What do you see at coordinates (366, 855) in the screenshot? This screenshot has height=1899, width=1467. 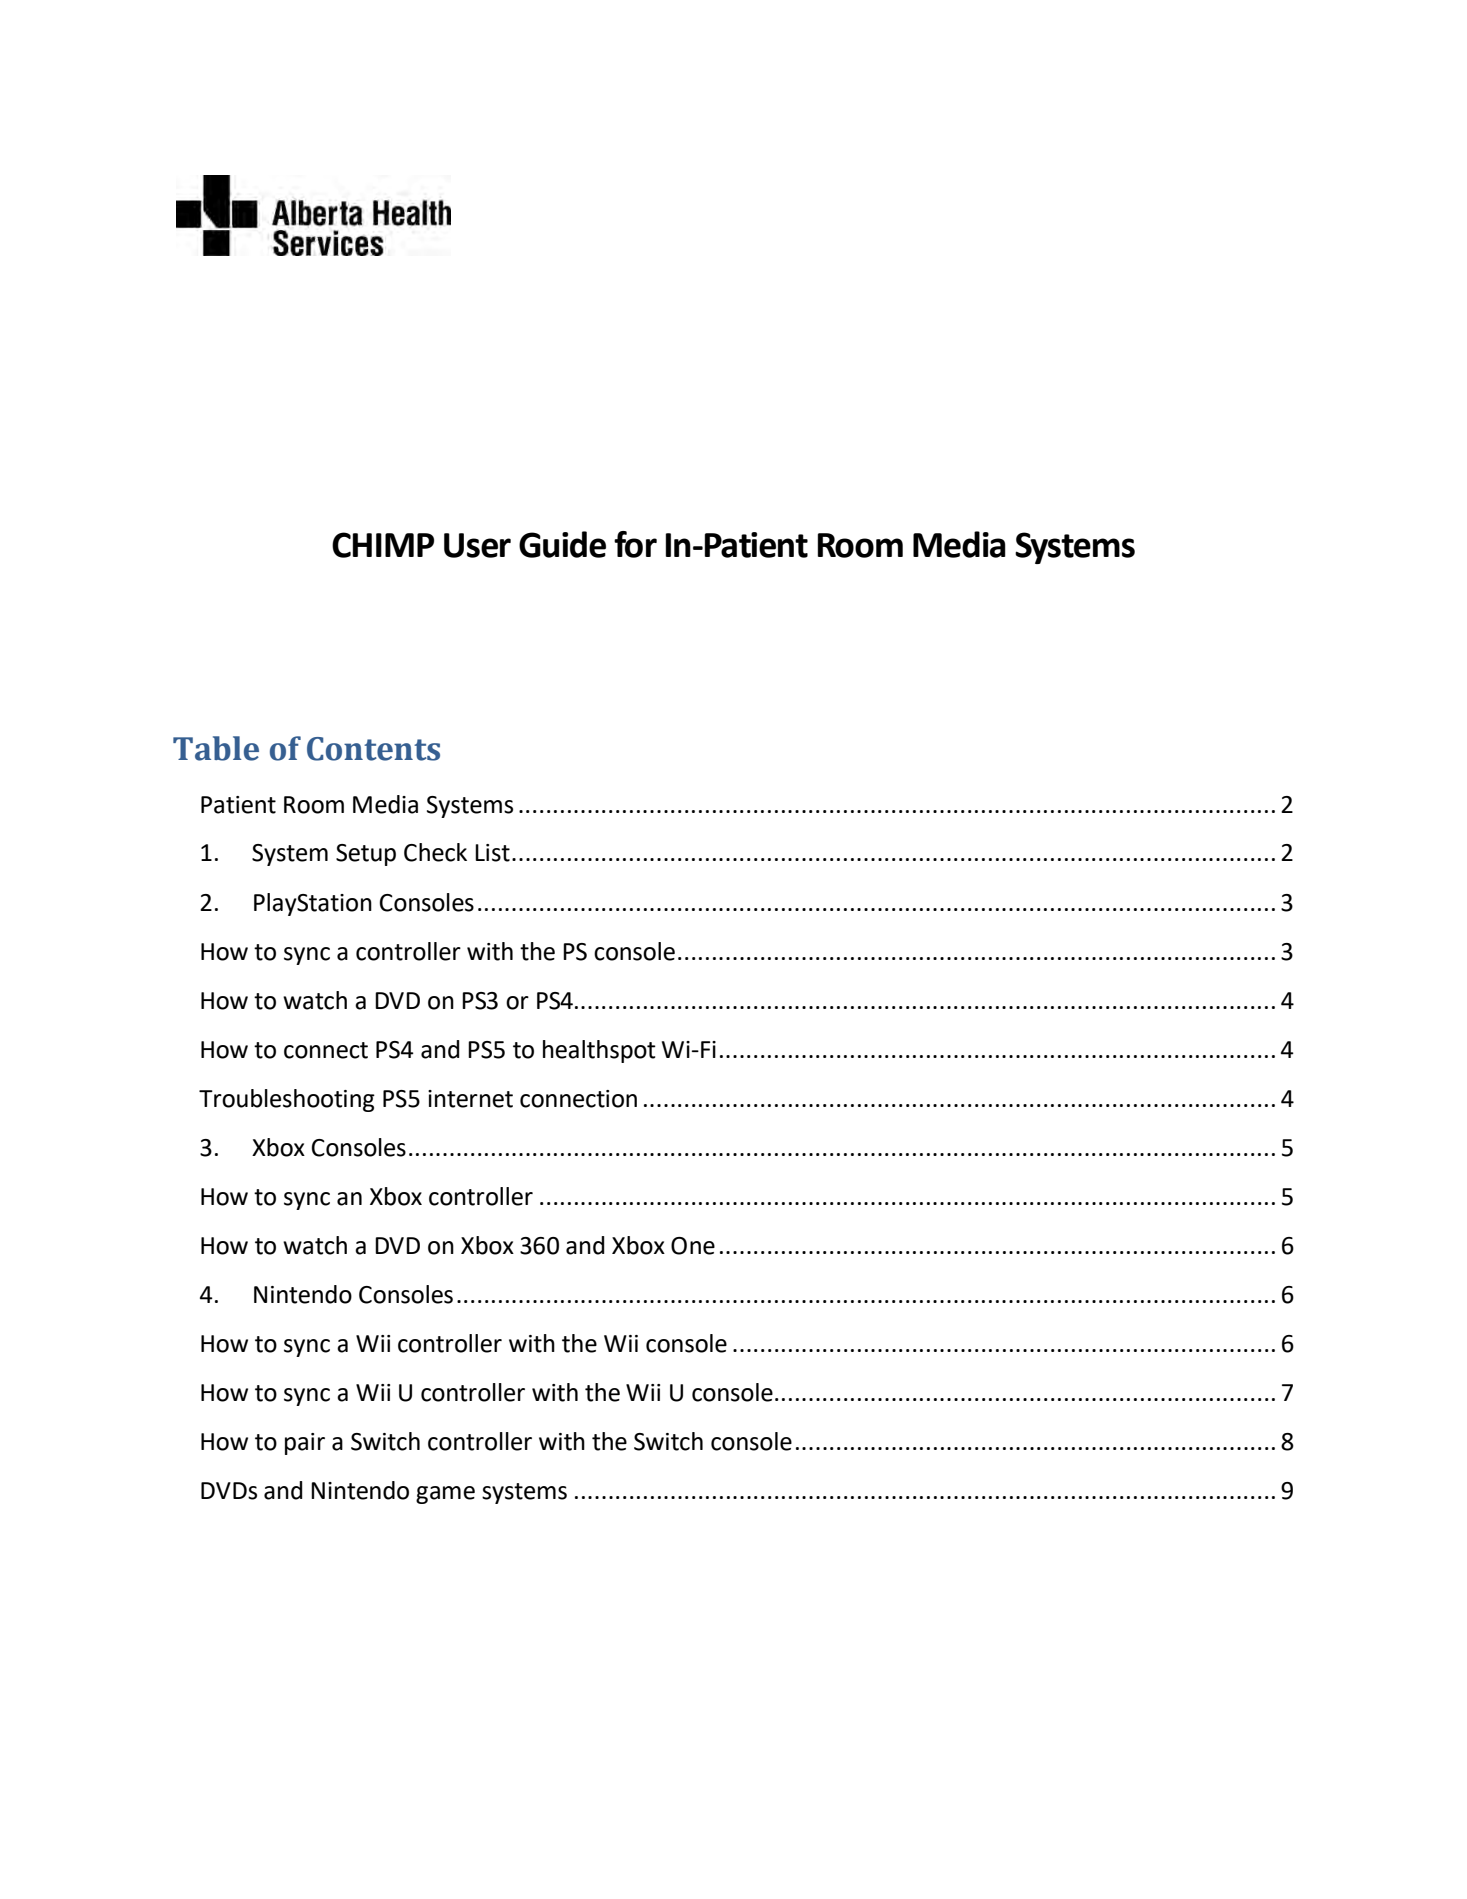 I see `Setup` at bounding box center [366, 855].
